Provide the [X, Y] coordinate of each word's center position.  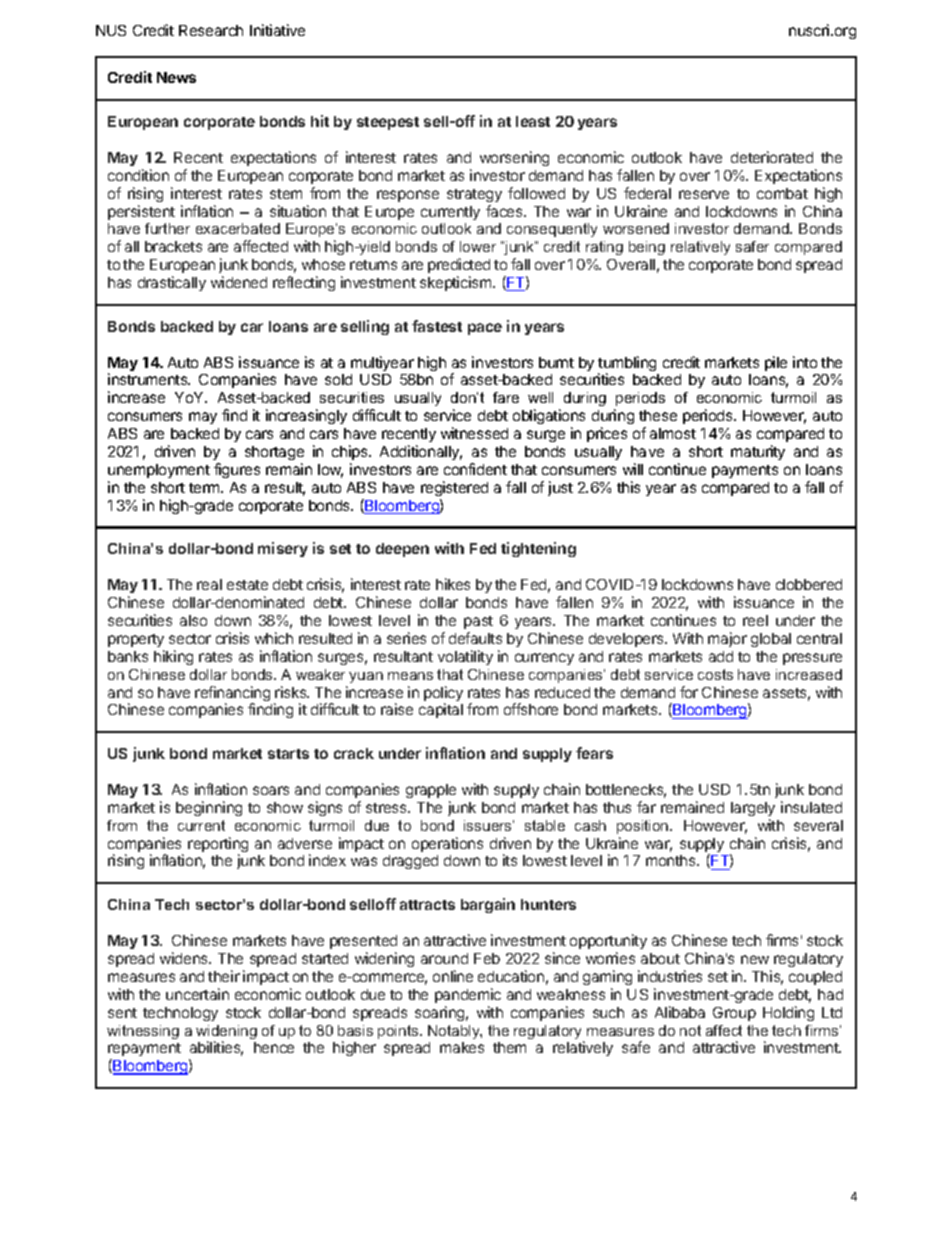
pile [776, 363]
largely [753, 809]
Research [211, 30]
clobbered [809, 584]
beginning [209, 808]
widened [239, 282]
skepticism [457, 283]
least [533, 121]
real [209, 584]
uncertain [197, 994]
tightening [538, 549]
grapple [431, 791]
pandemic [468, 995]
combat [782, 193]
